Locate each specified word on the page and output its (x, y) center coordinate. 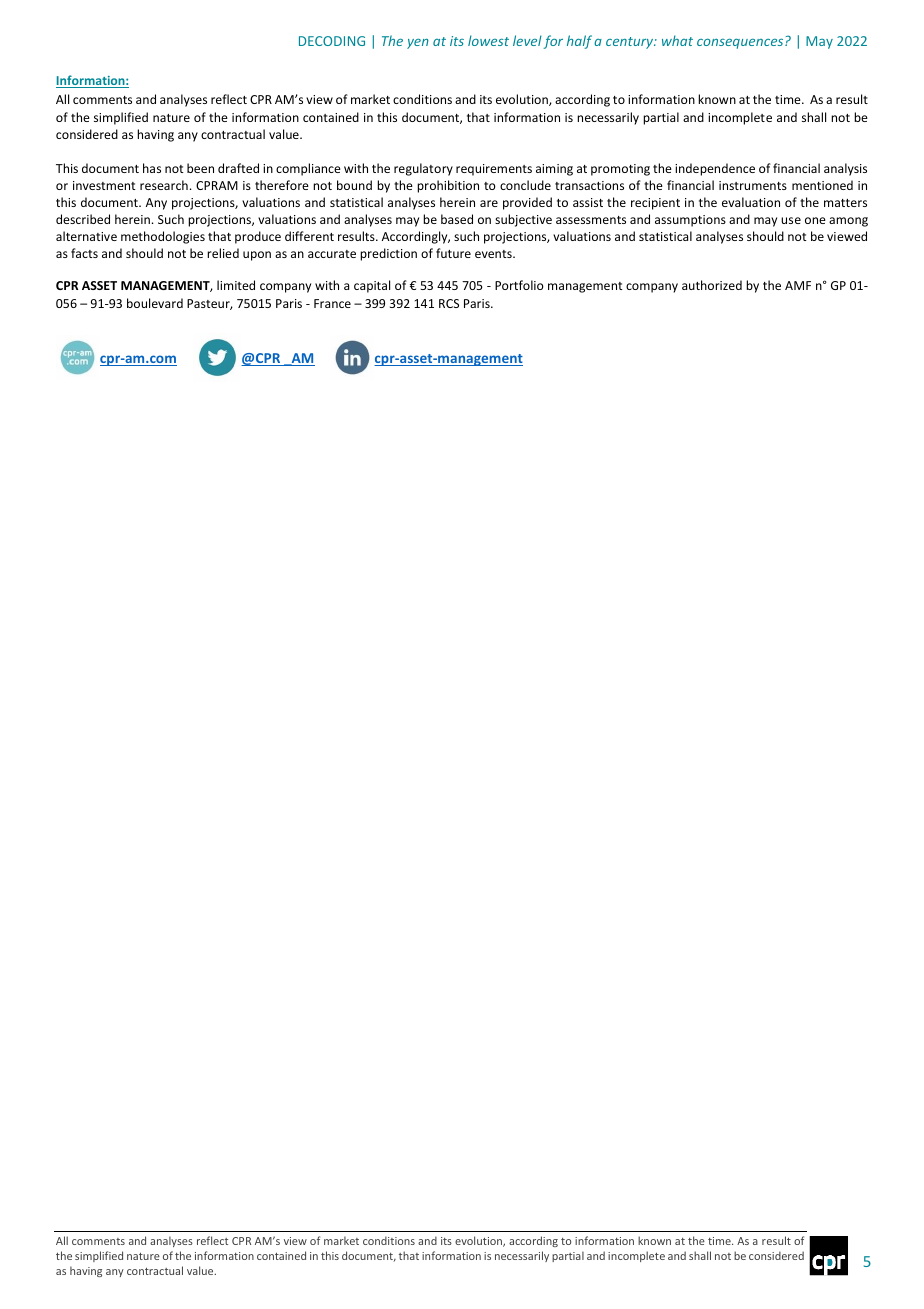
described (83, 219)
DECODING (332, 41)
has (152, 168)
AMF (798, 285)
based (457, 219)
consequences (741, 43)
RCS (449, 303)
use (791, 220)
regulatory (423, 169)
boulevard (155, 303)
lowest (488, 40)
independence (715, 169)
